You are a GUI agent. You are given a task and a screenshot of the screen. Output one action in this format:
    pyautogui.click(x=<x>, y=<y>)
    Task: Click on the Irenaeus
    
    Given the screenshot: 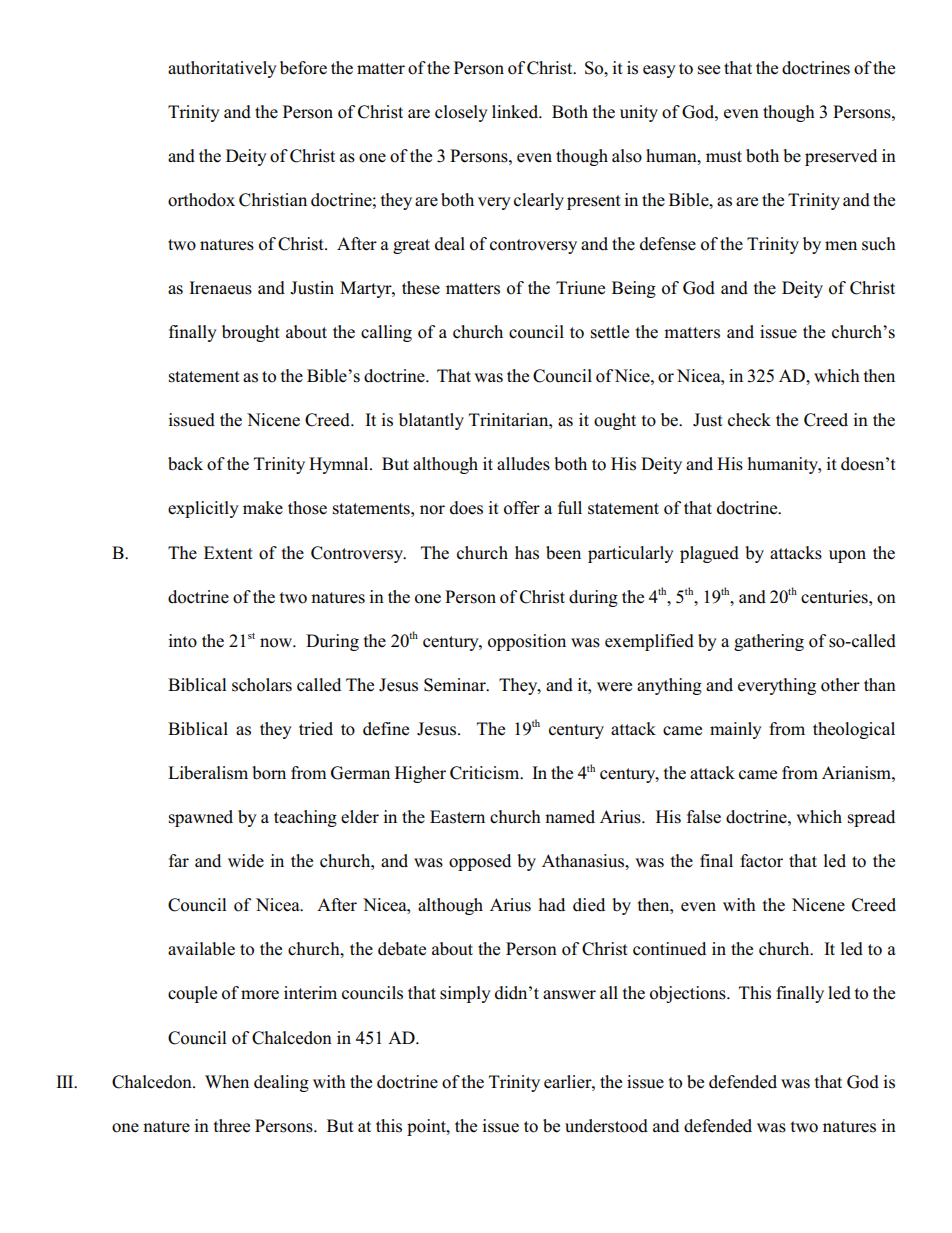 What is the action you would take?
    pyautogui.click(x=220, y=288)
